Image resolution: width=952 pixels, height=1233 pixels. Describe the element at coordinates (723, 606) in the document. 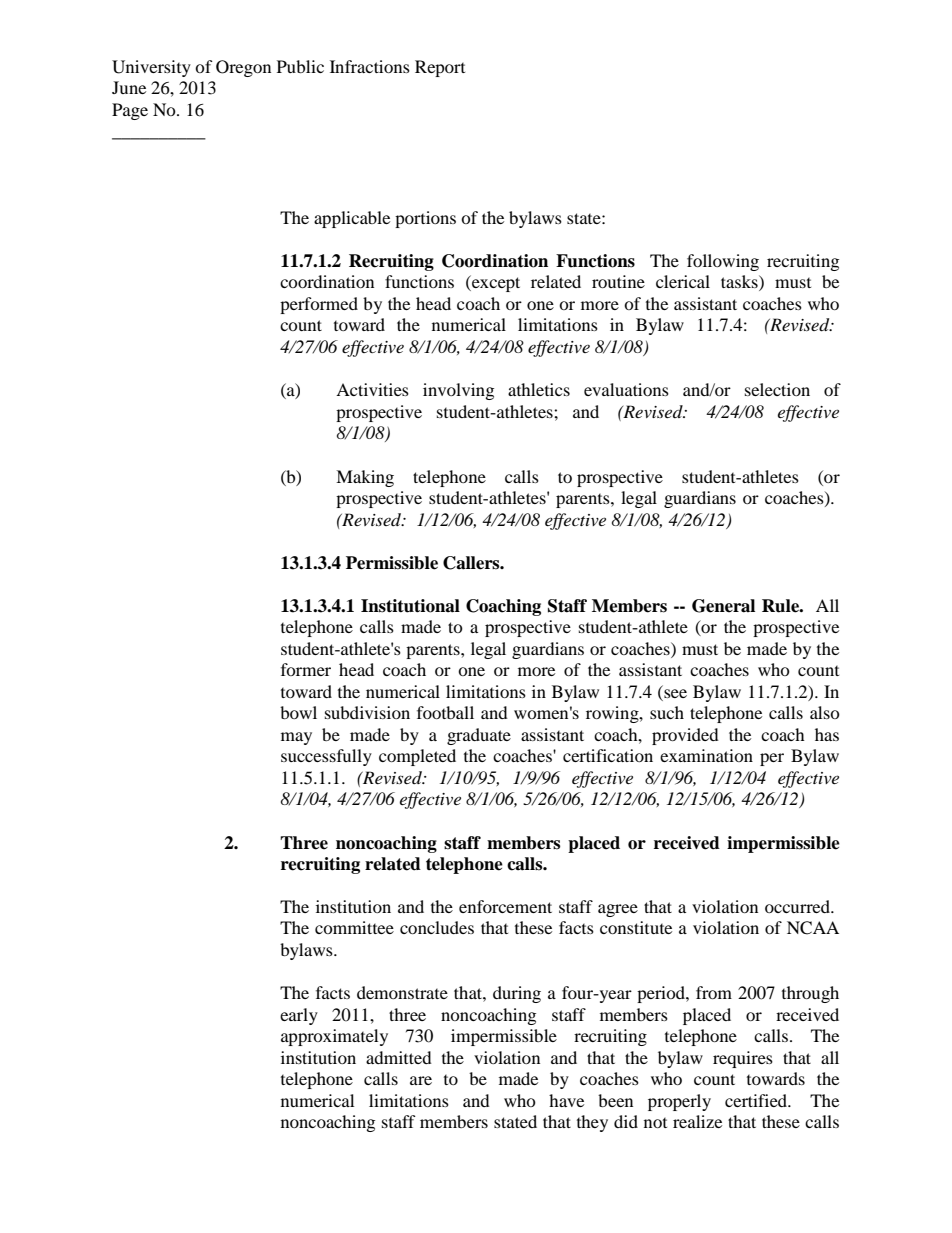

I see `General` at that location.
